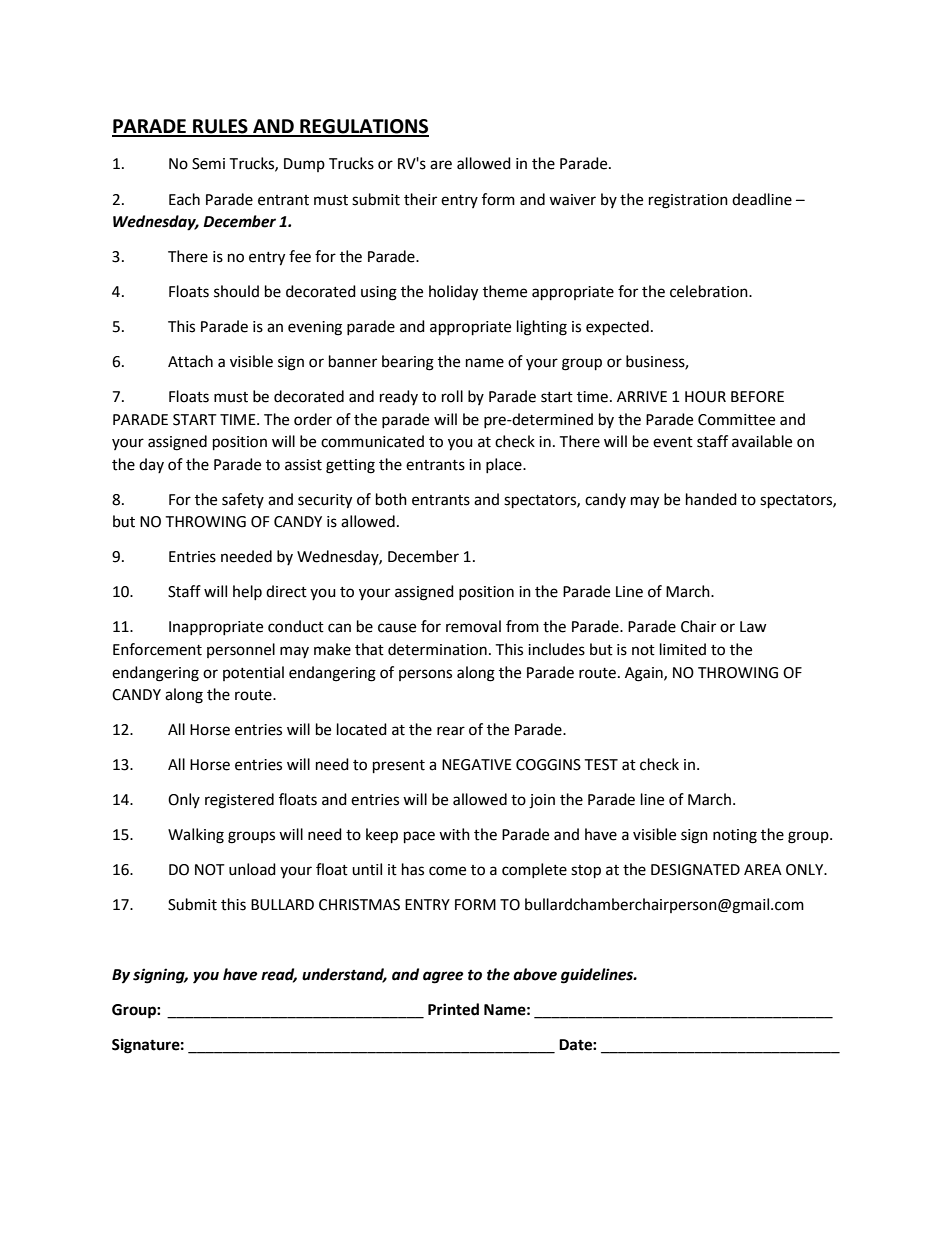 This screenshot has width=952, height=1233. What do you see at coordinates (241, 650) in the screenshot?
I see `personnel` at bounding box center [241, 650].
